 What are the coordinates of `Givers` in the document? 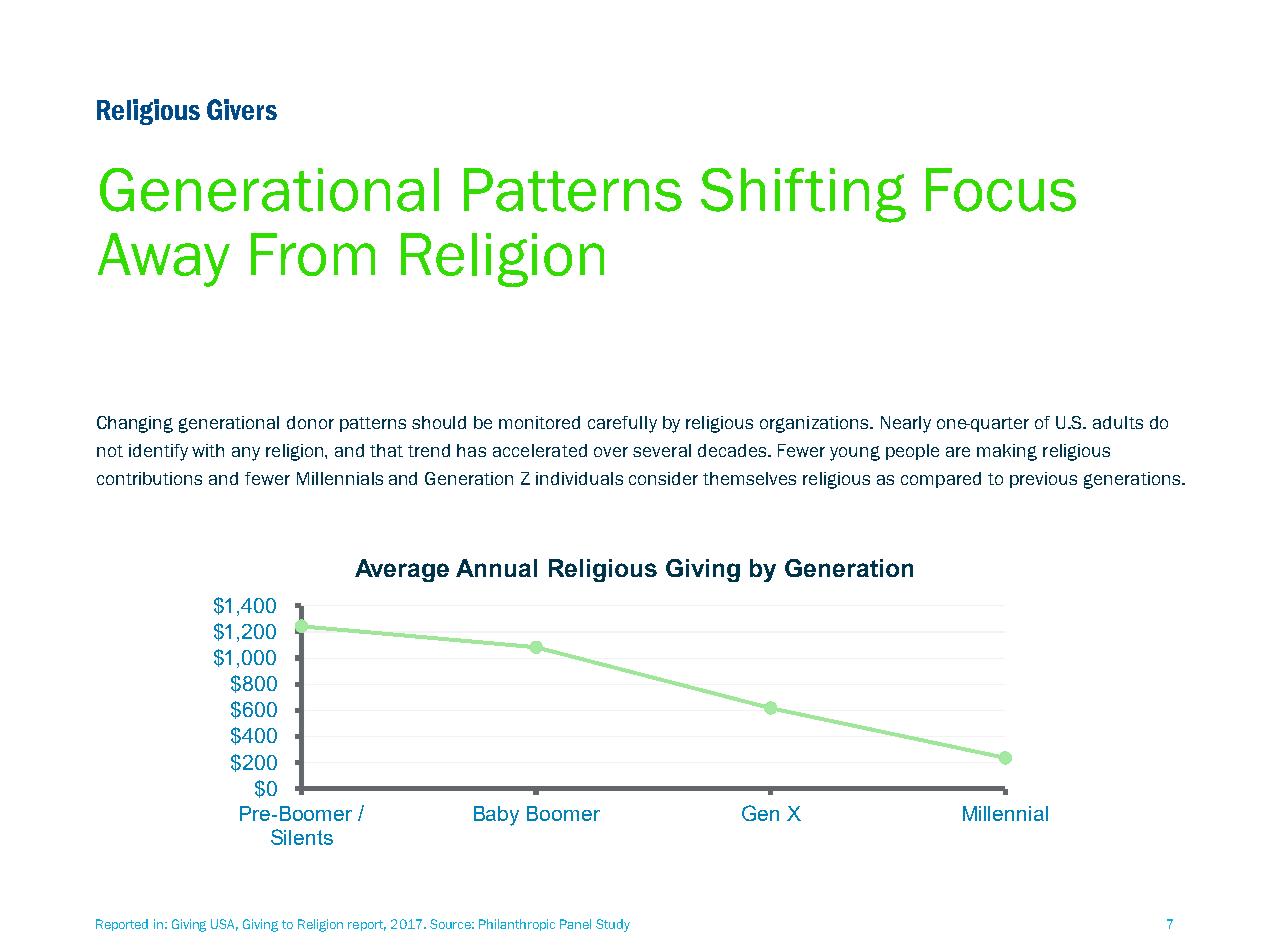 It's located at (242, 109).
